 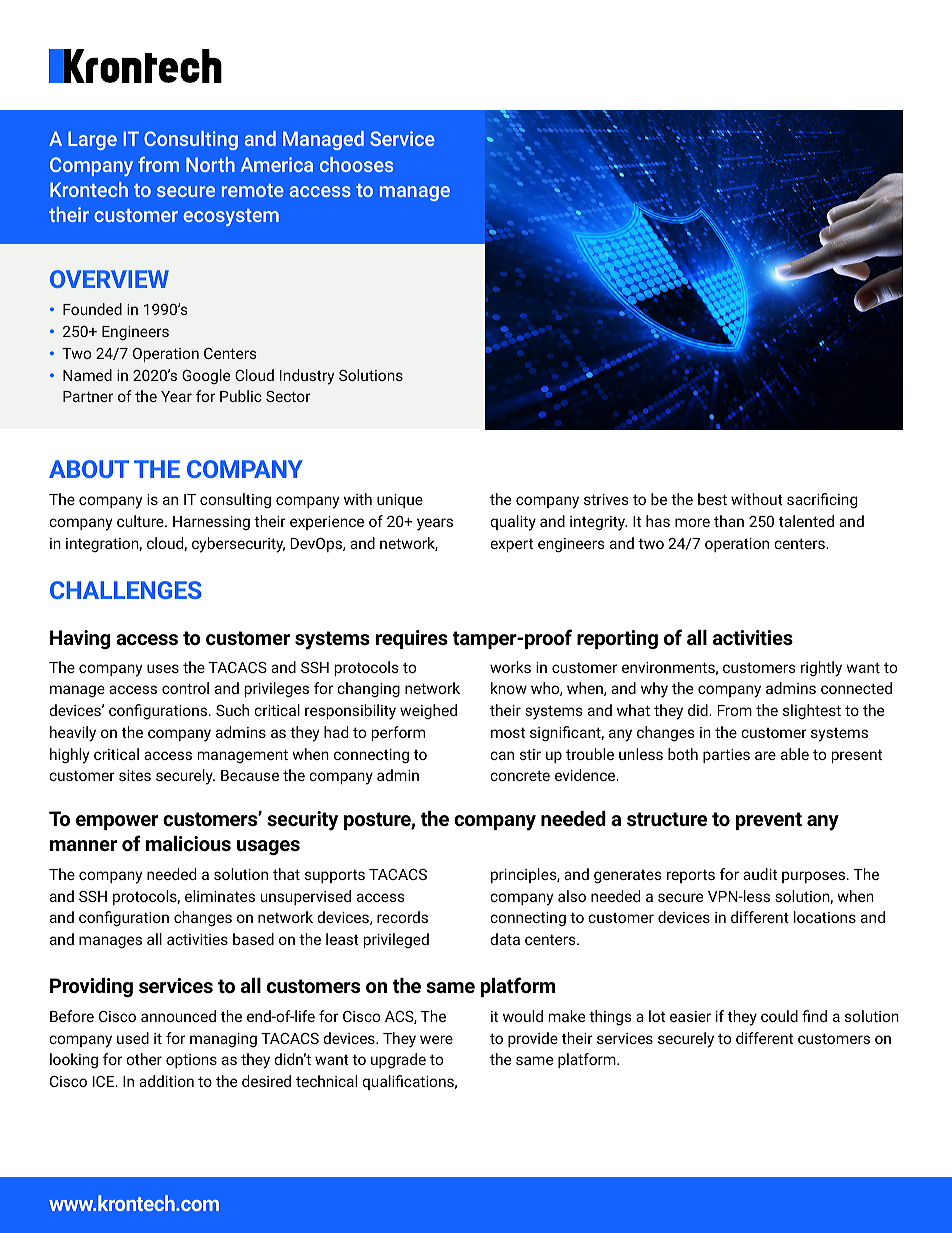 I want to click on malicious, so click(x=188, y=843).
